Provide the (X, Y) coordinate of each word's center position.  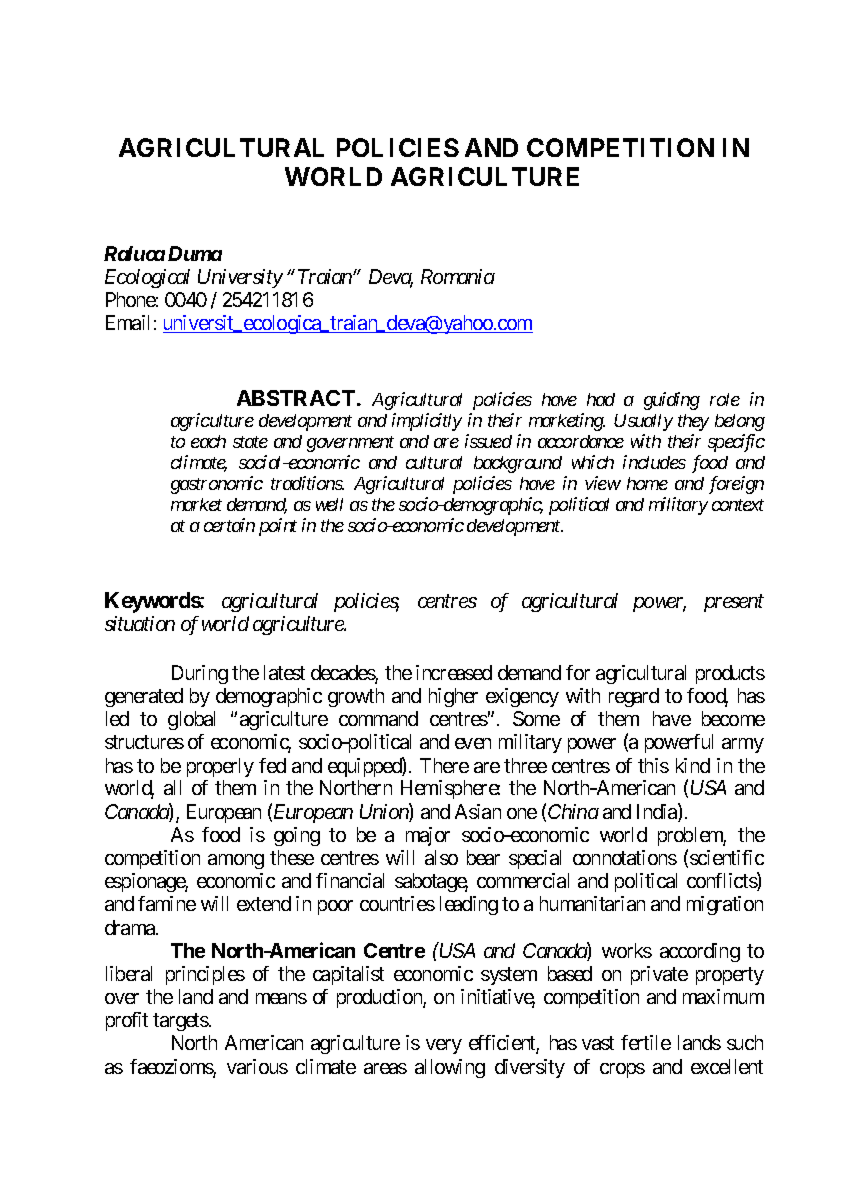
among (236, 861)
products (730, 674)
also (441, 857)
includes (654, 462)
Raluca (134, 253)
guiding (672, 401)
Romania (458, 276)
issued (488, 441)
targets (181, 1022)
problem (692, 836)
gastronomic (217, 485)
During (200, 674)
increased (454, 672)
